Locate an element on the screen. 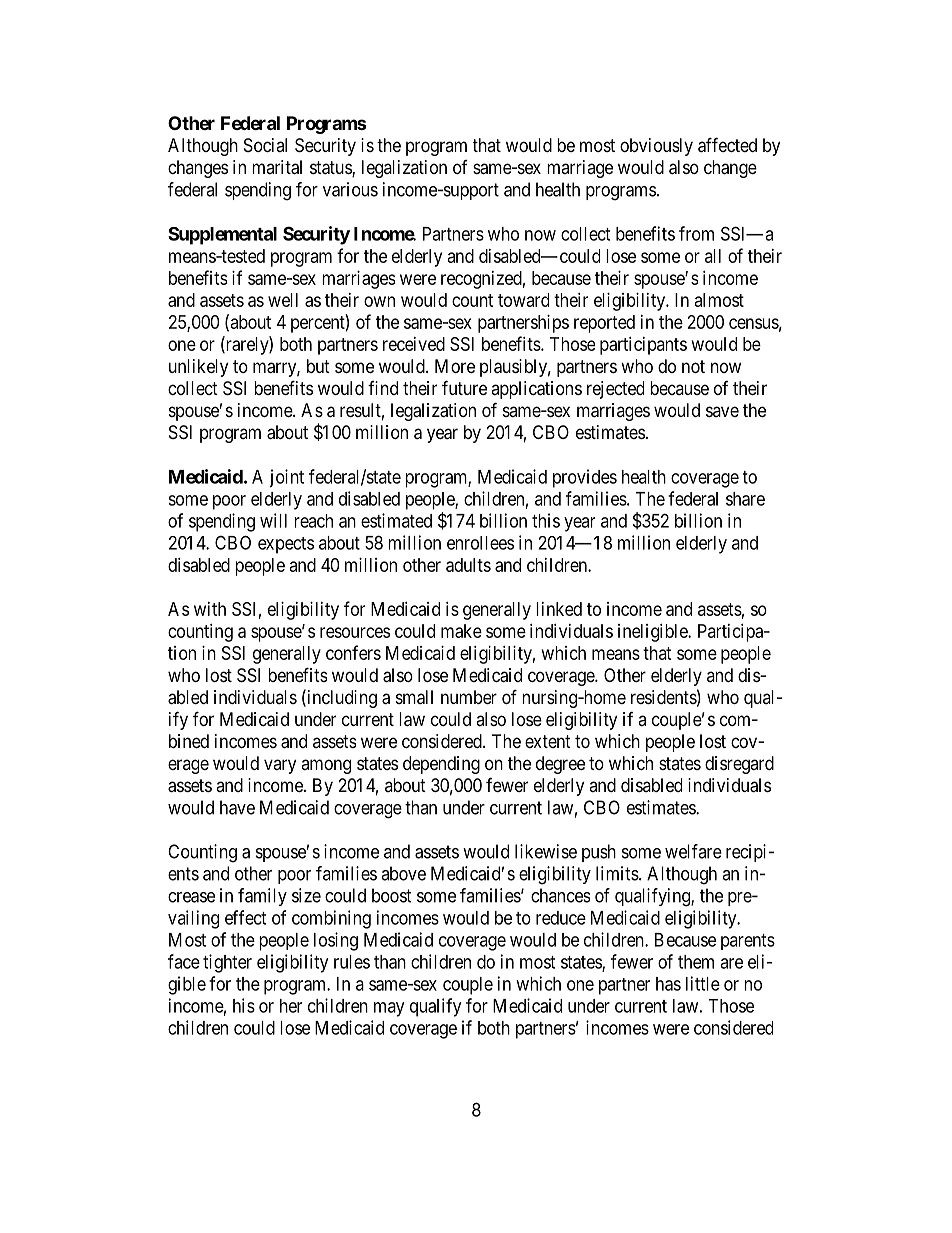 This screenshot has width=952, height=1233. disregard is located at coordinates (739, 765).
